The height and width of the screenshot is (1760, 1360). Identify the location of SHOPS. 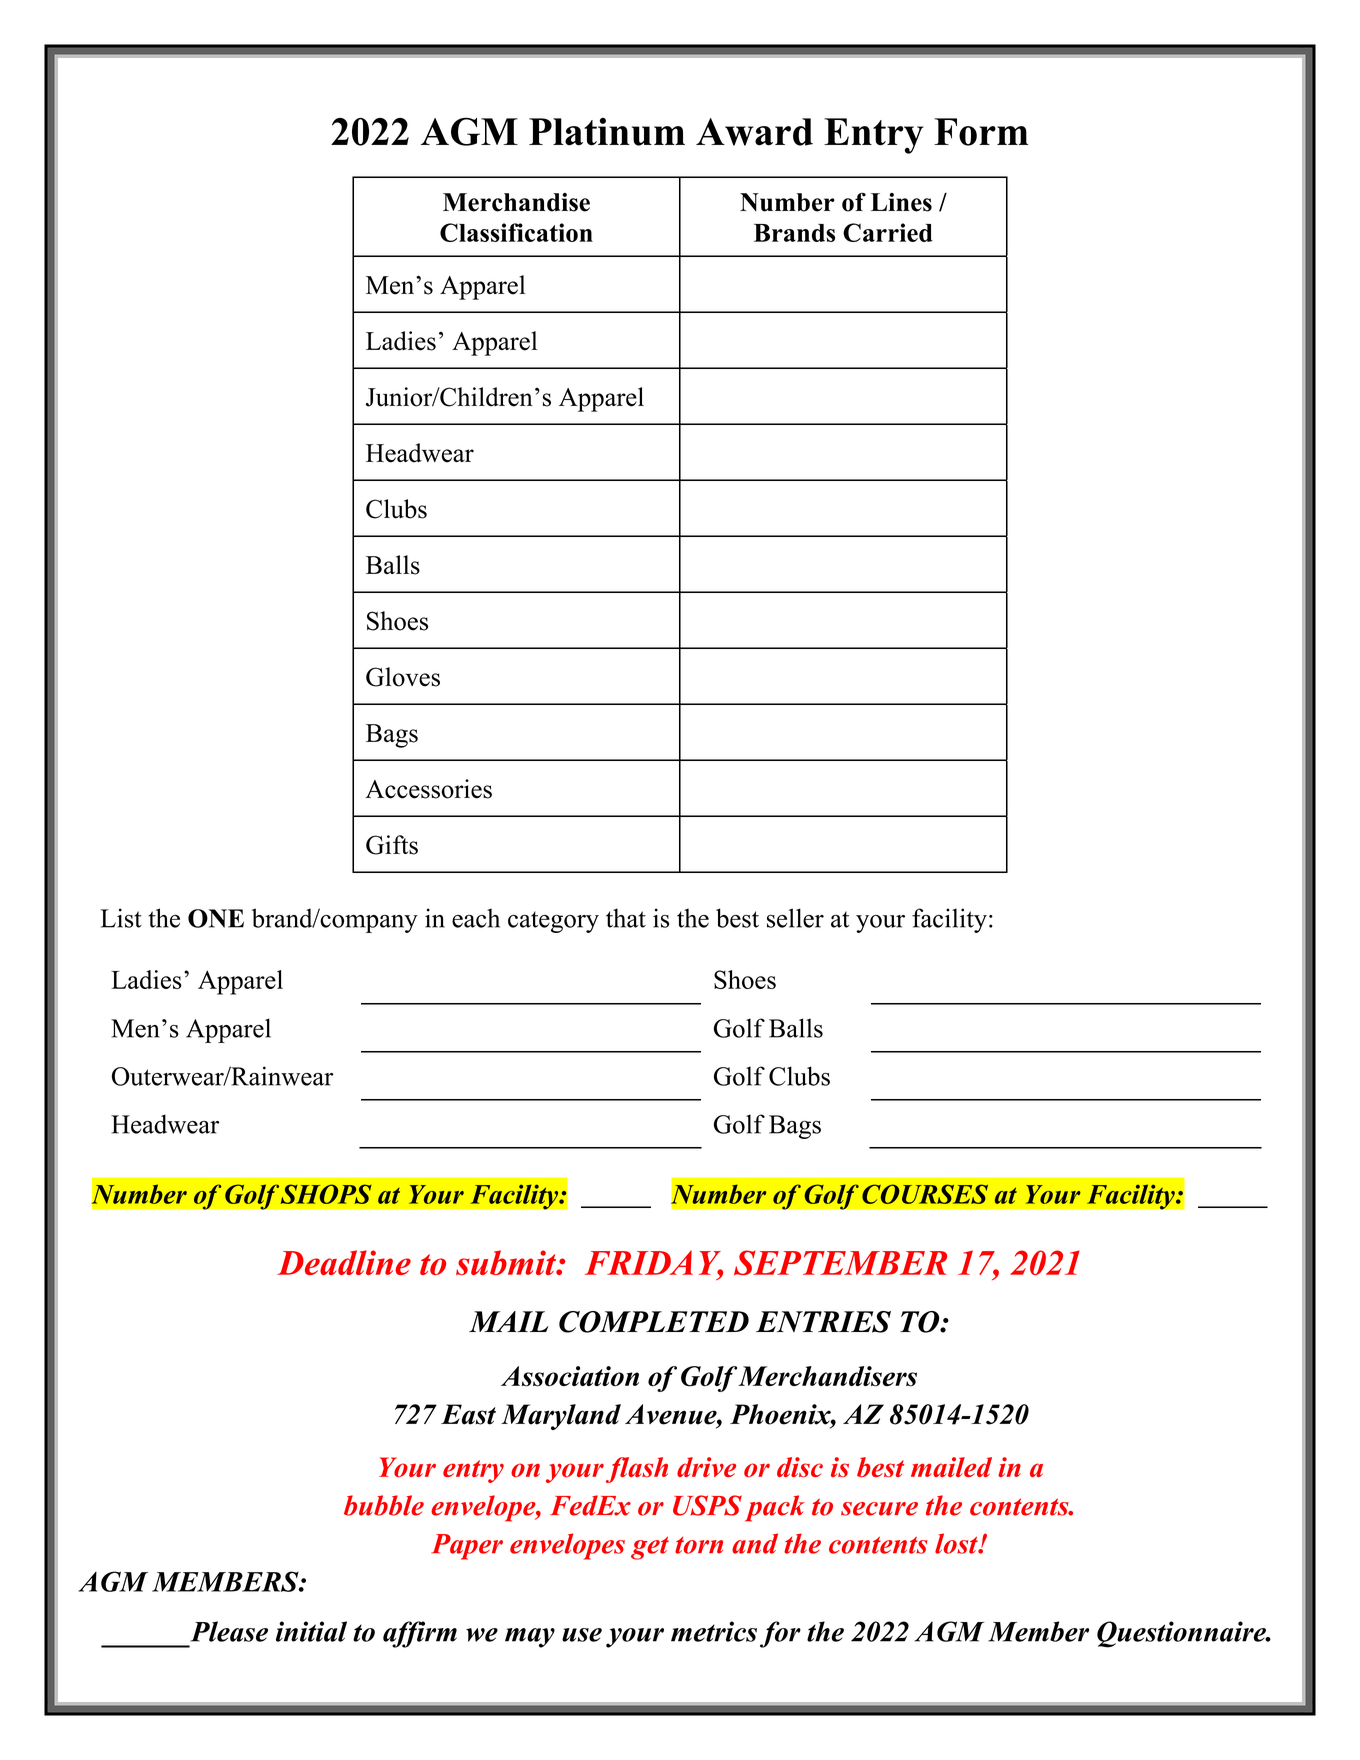
(325, 1194).
